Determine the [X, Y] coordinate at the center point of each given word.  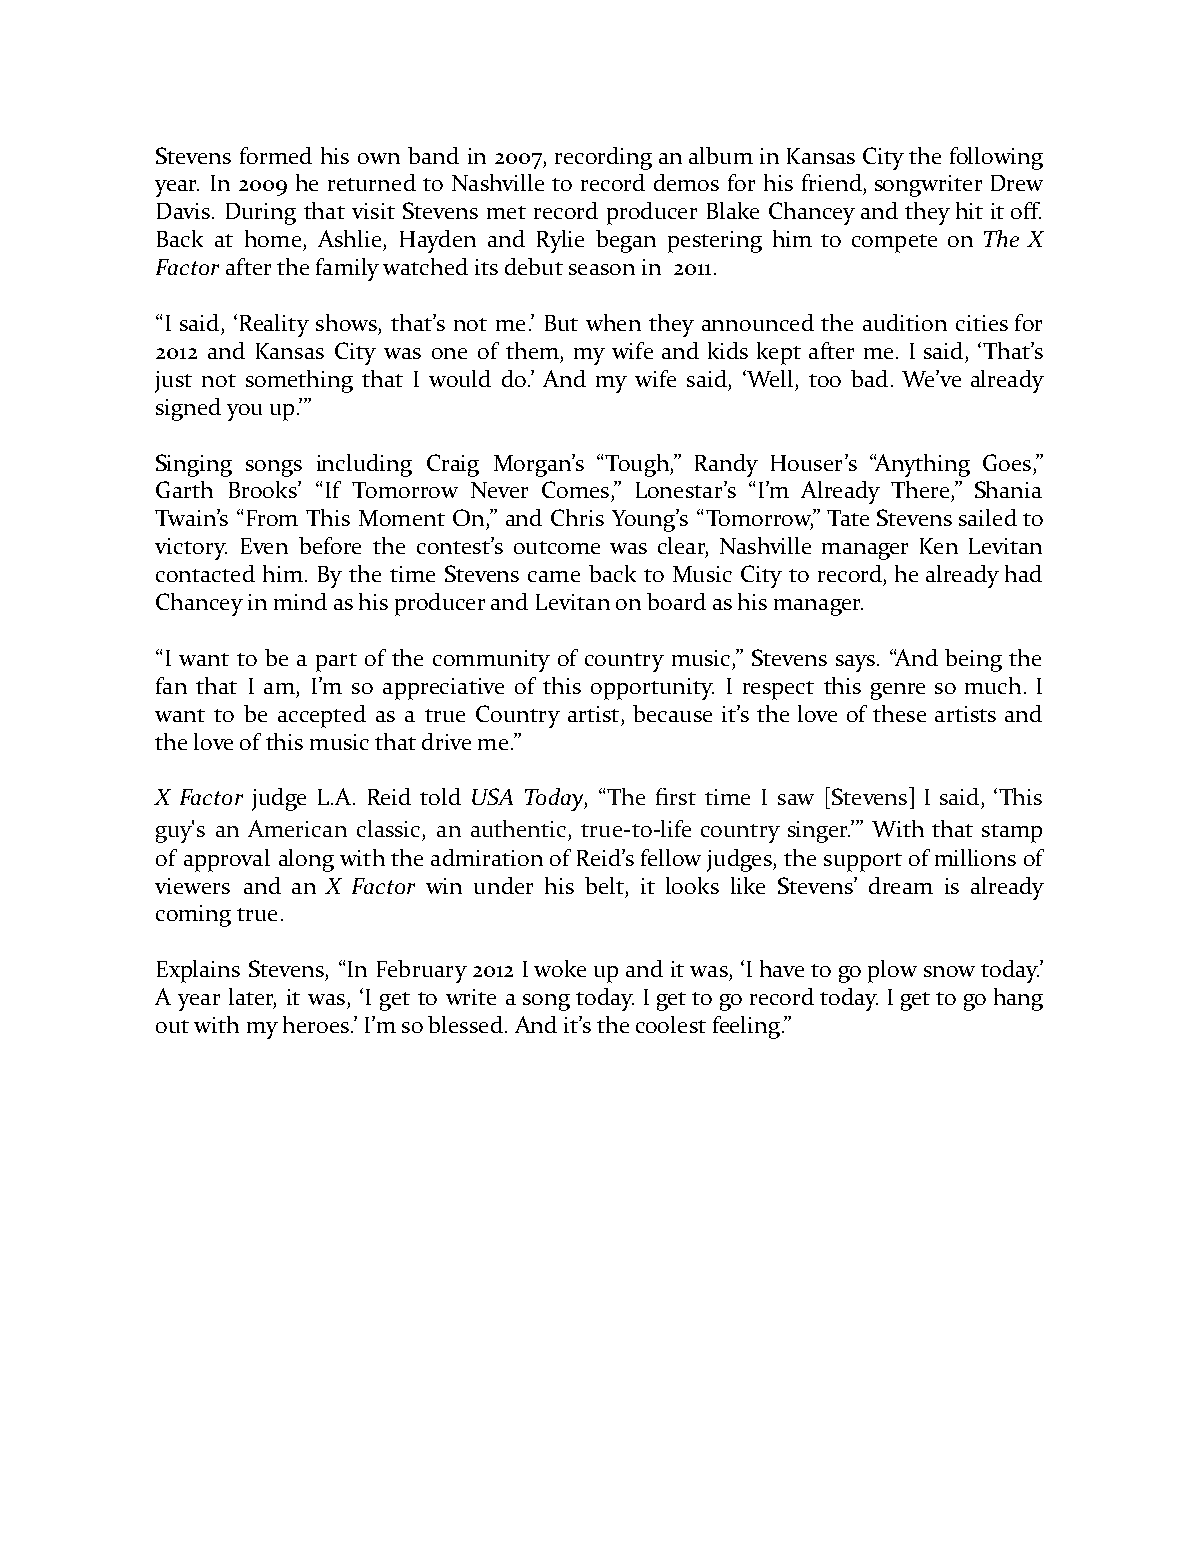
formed [276, 155]
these [899, 713]
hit [969, 210]
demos [686, 182]
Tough [638, 465]
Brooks [264, 489]
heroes [316, 1024]
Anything [921, 465]
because [672, 713]
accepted [322, 716]
